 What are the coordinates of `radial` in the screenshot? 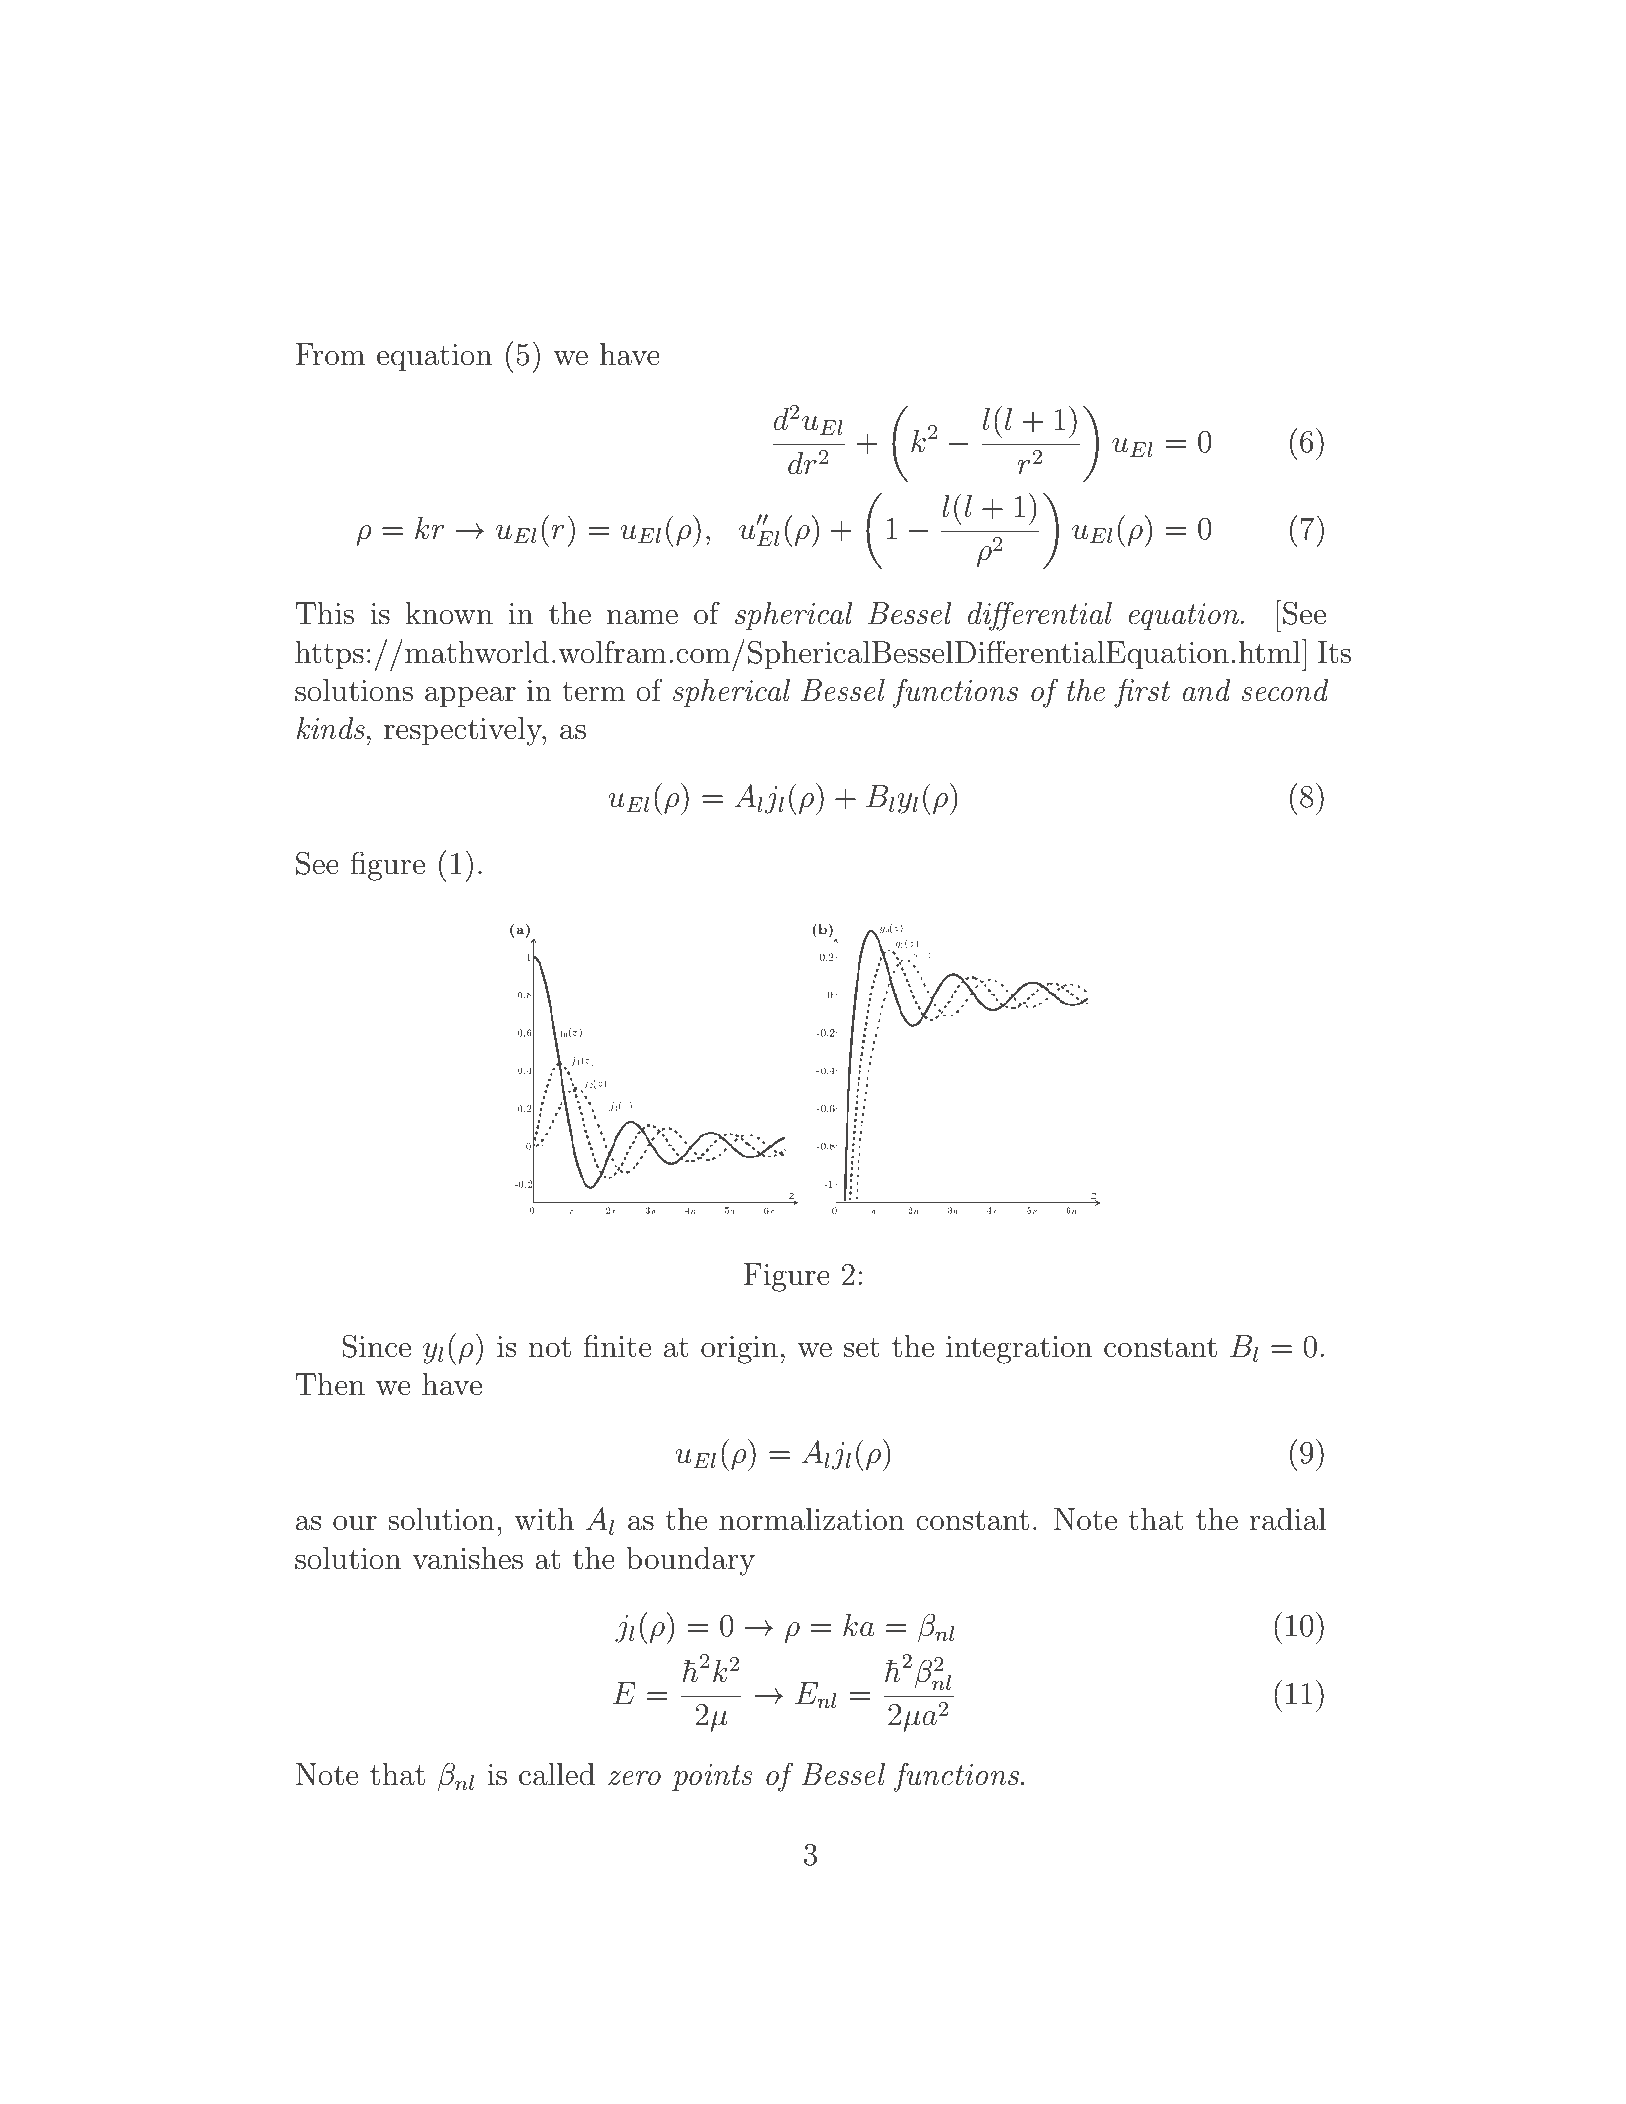 It's located at (1288, 1519).
